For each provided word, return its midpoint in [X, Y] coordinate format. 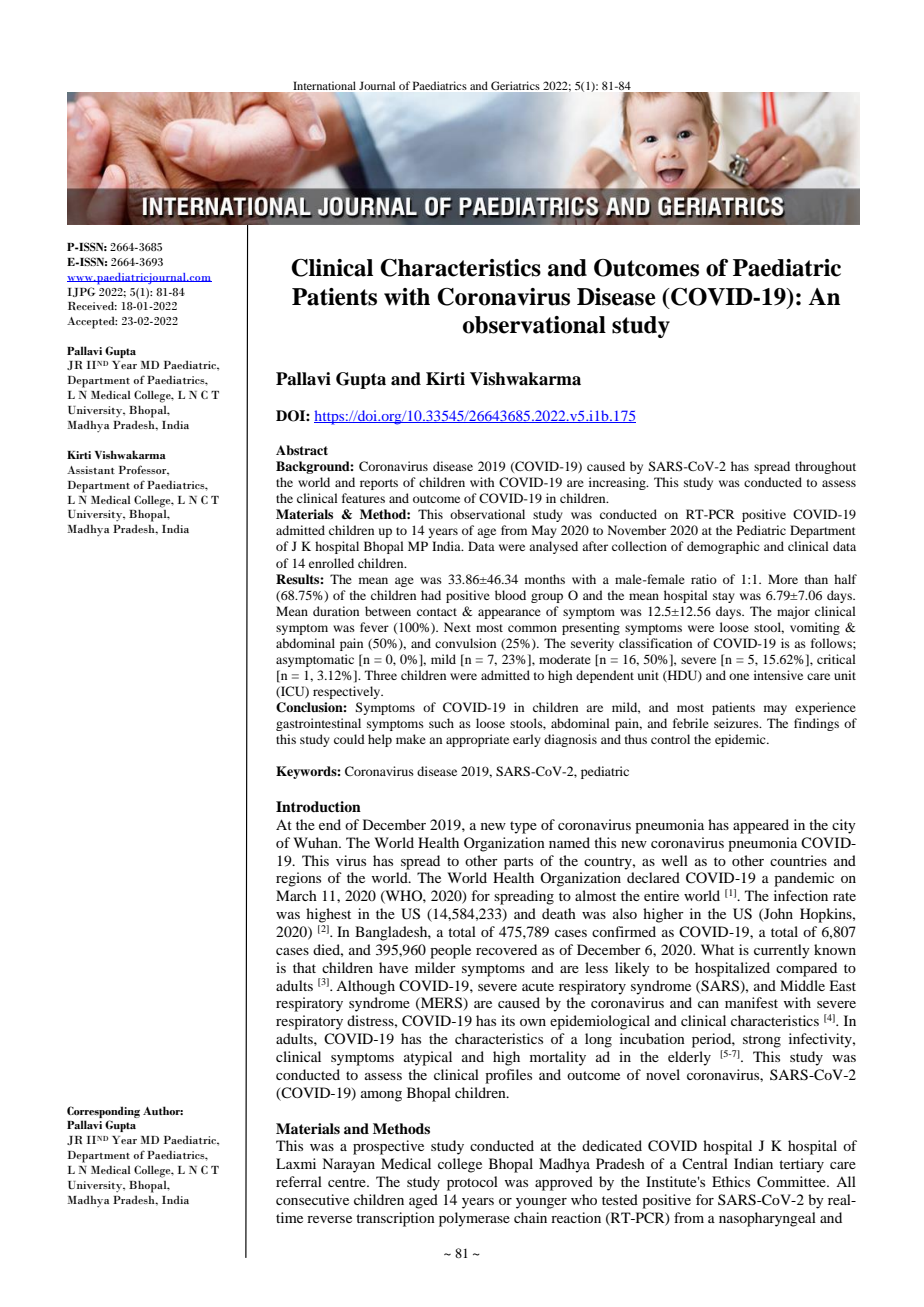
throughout [825, 467]
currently [782, 951]
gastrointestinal [318, 724]
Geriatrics [515, 85]
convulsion [465, 643]
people [450, 951]
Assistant [91, 470]
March [296, 895]
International [324, 85]
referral [299, 1181]
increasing [618, 483]
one [739, 676]
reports [379, 484]
